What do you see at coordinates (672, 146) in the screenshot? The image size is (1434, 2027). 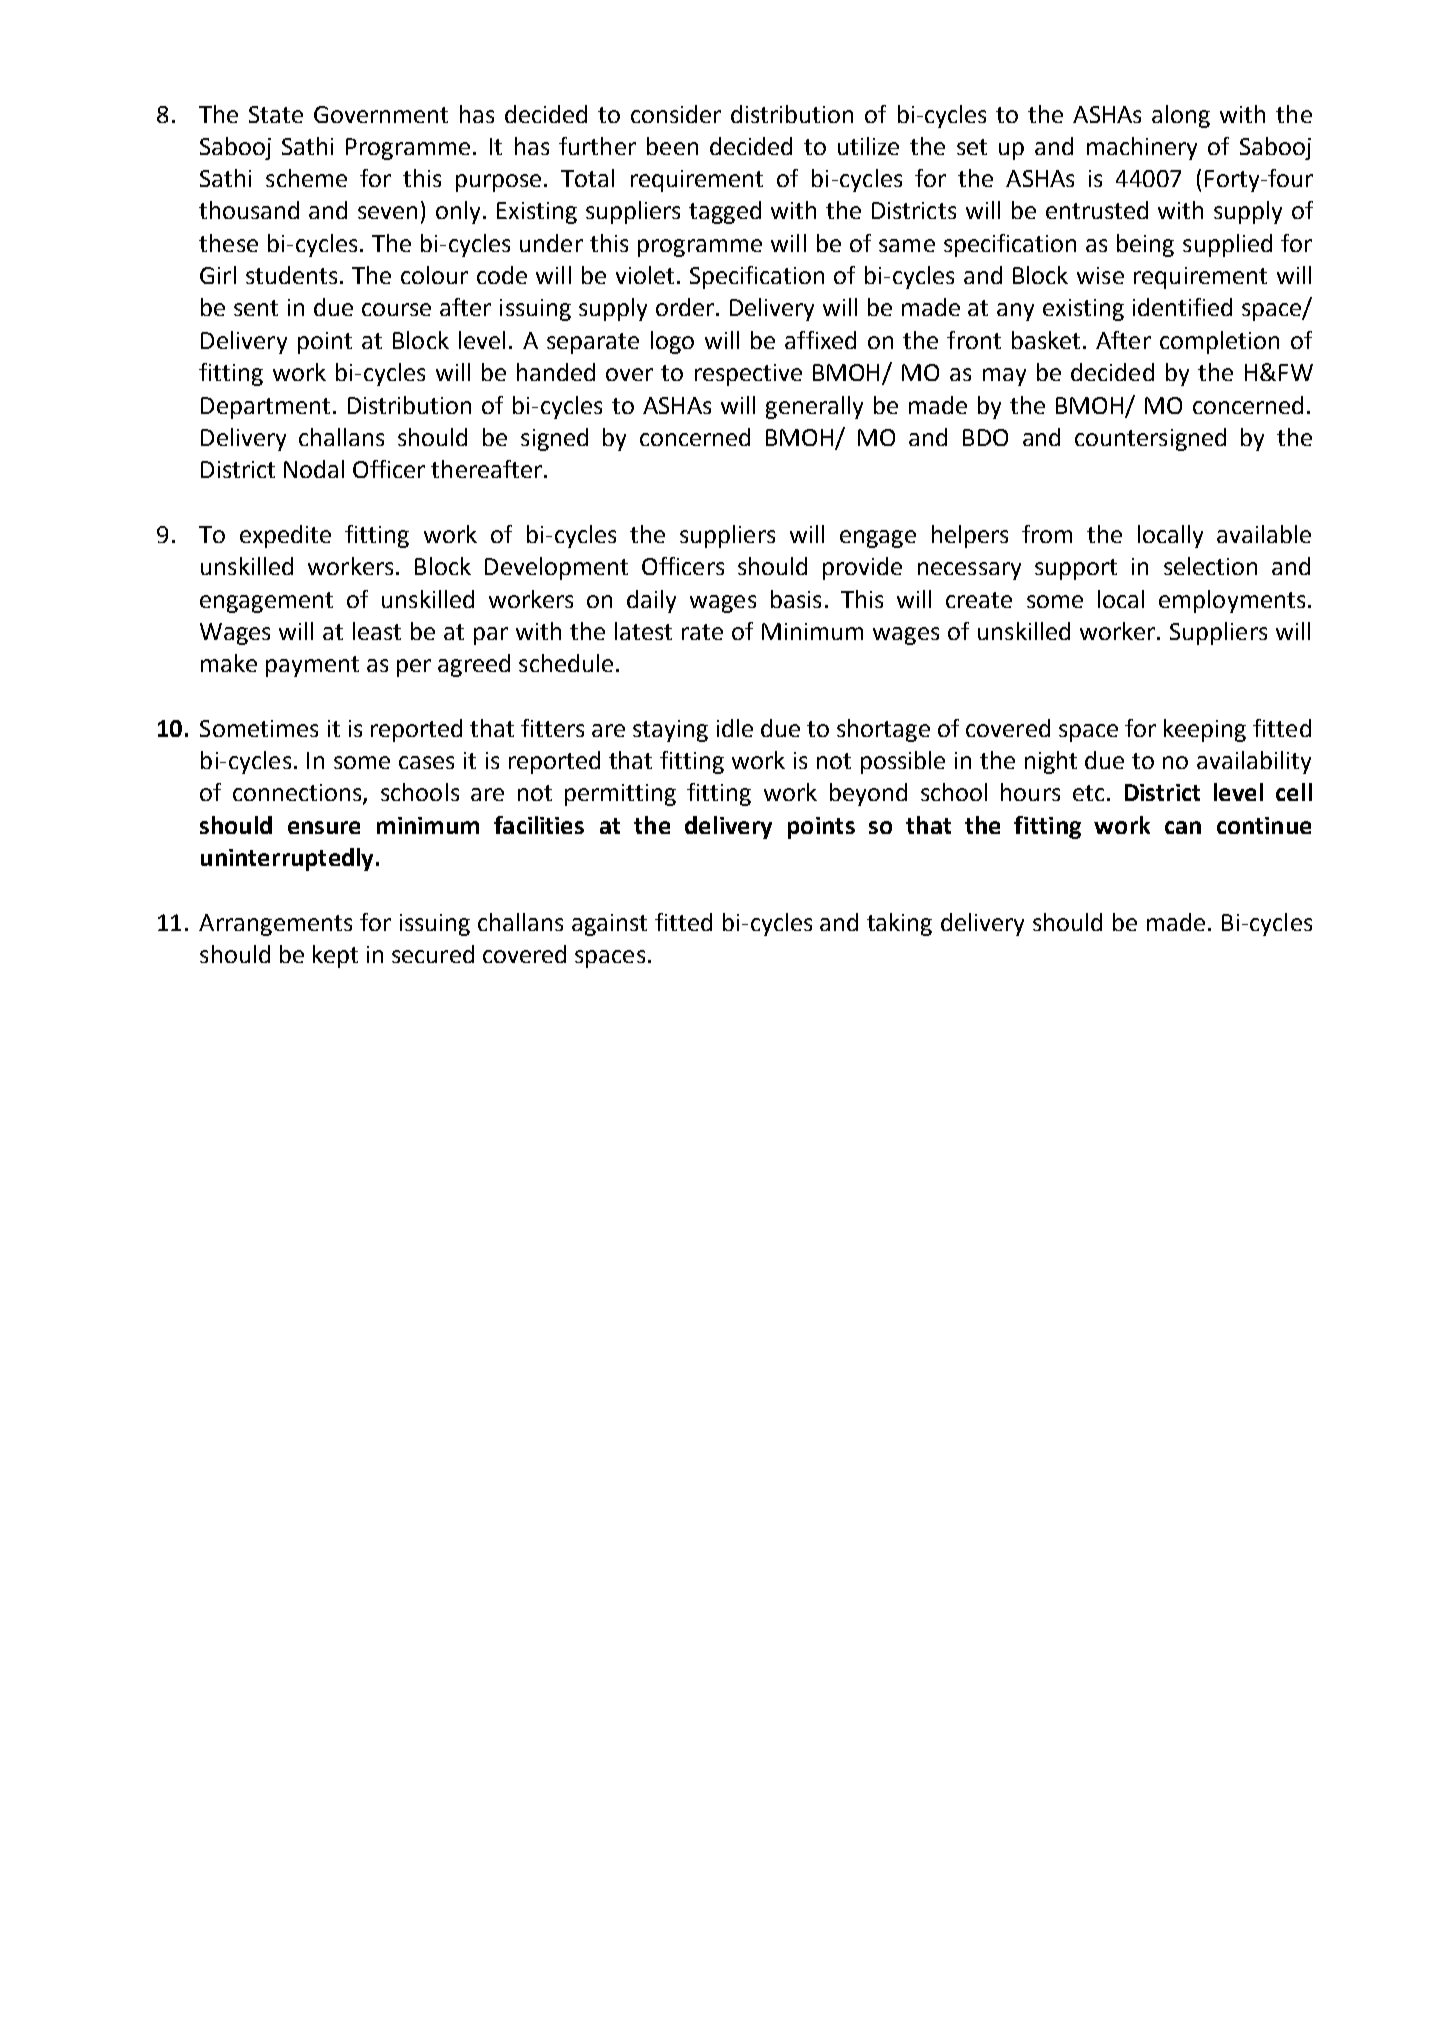 I see `been` at bounding box center [672, 146].
